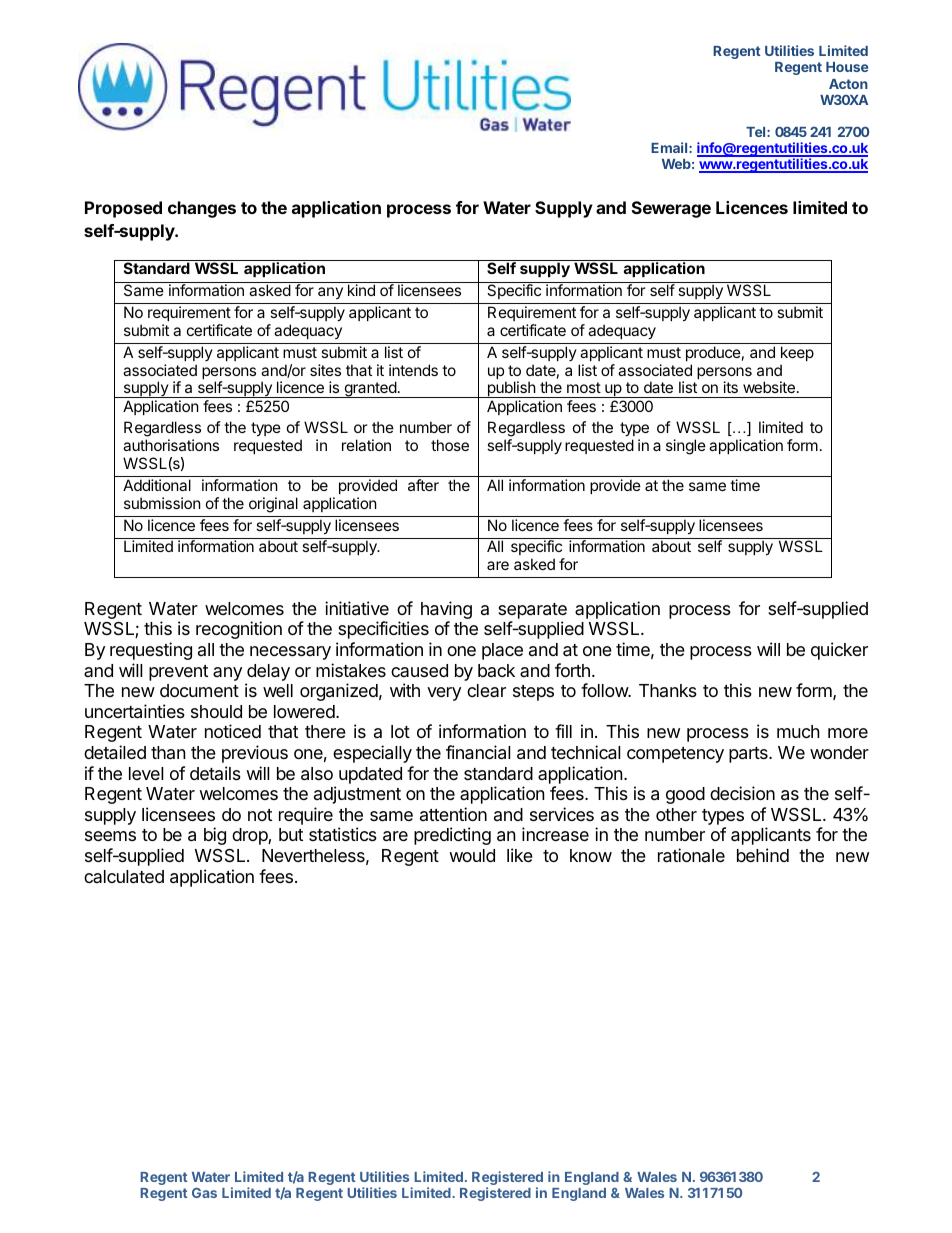 The width and height of the page is (952, 1233). Describe the element at coordinates (472, 855) in the page. I see `would` at that location.
